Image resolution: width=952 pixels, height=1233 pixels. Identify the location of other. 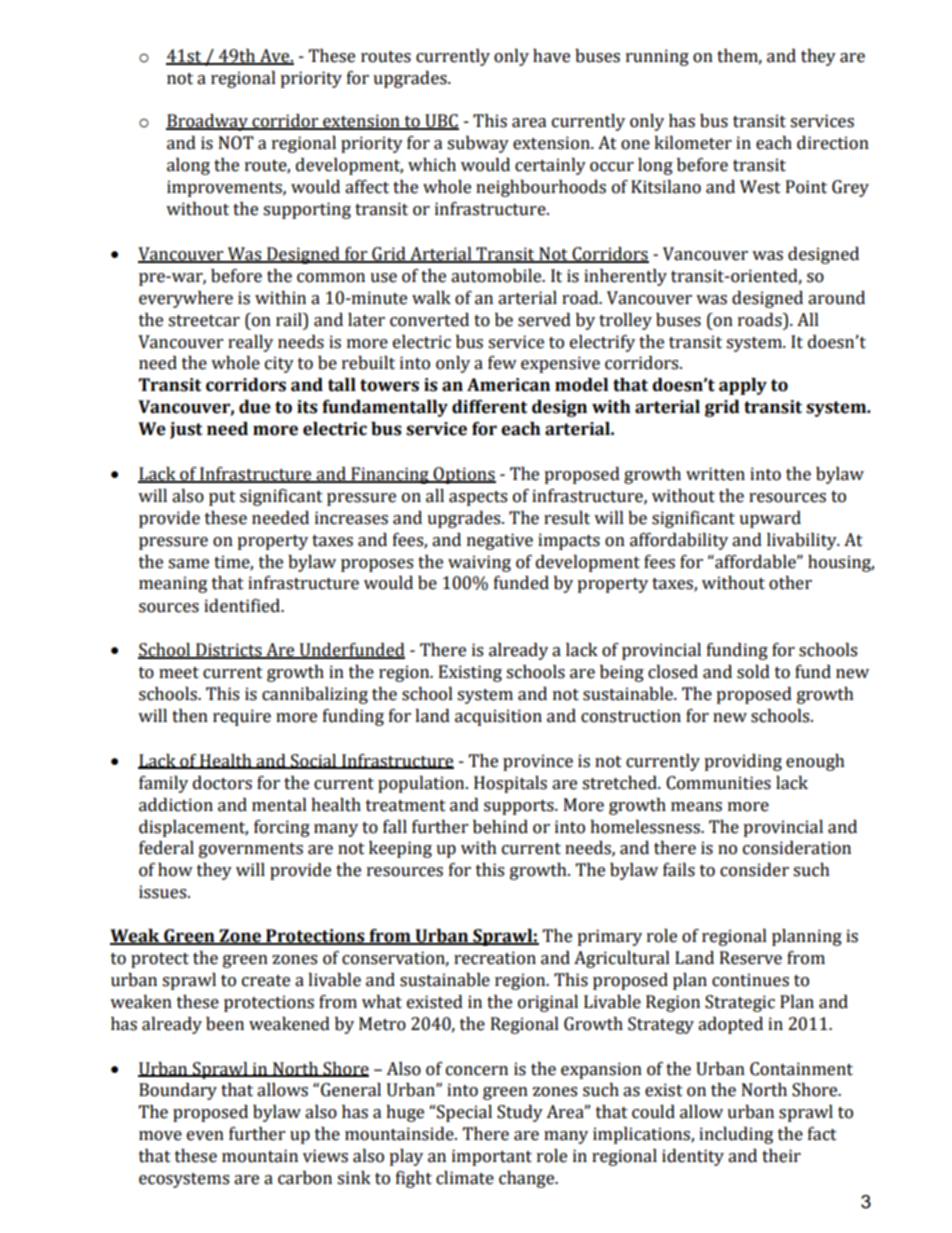
(790, 583).
